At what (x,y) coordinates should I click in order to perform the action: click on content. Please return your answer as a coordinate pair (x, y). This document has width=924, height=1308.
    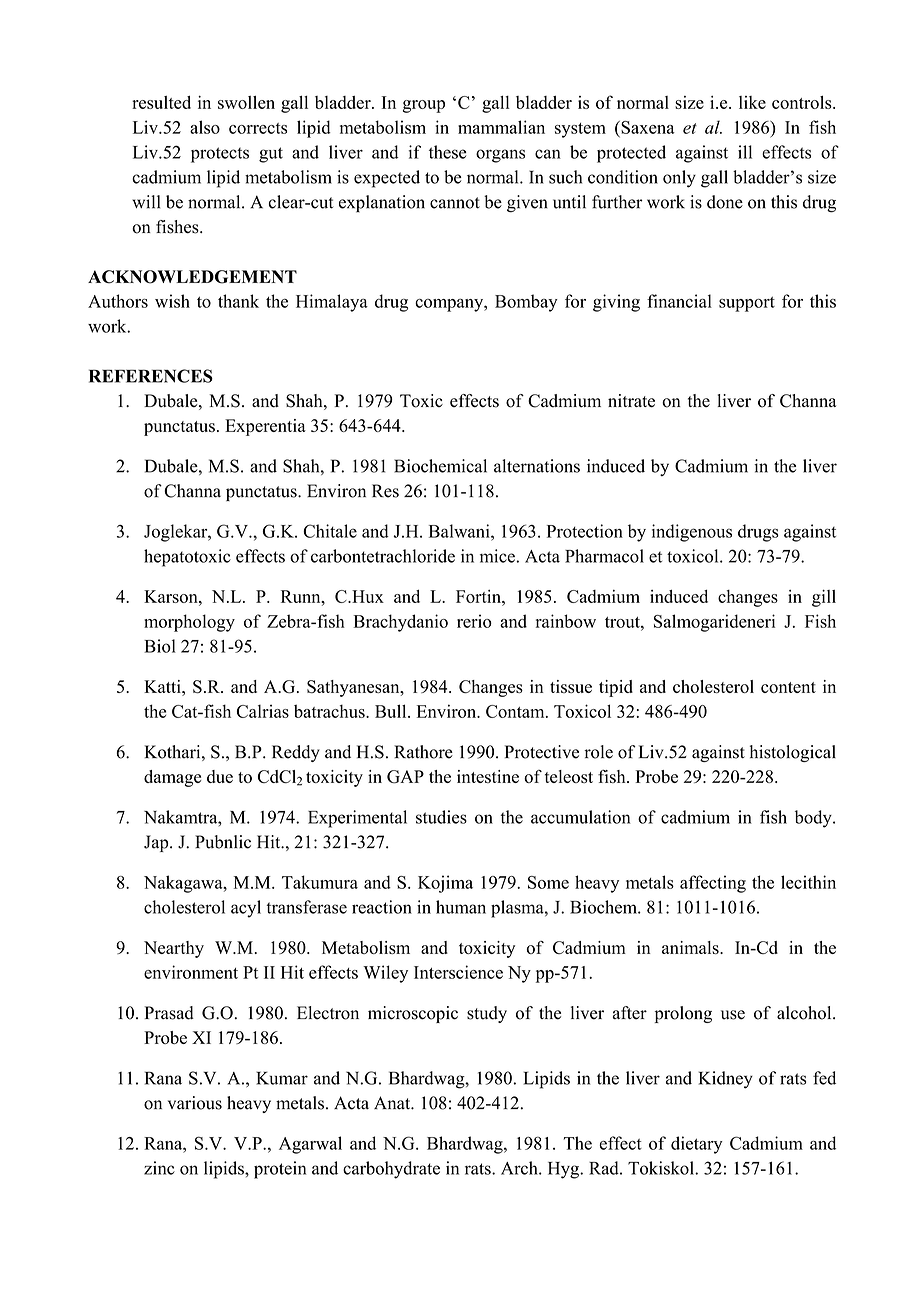
    Looking at the image, I should click on (788, 687).
